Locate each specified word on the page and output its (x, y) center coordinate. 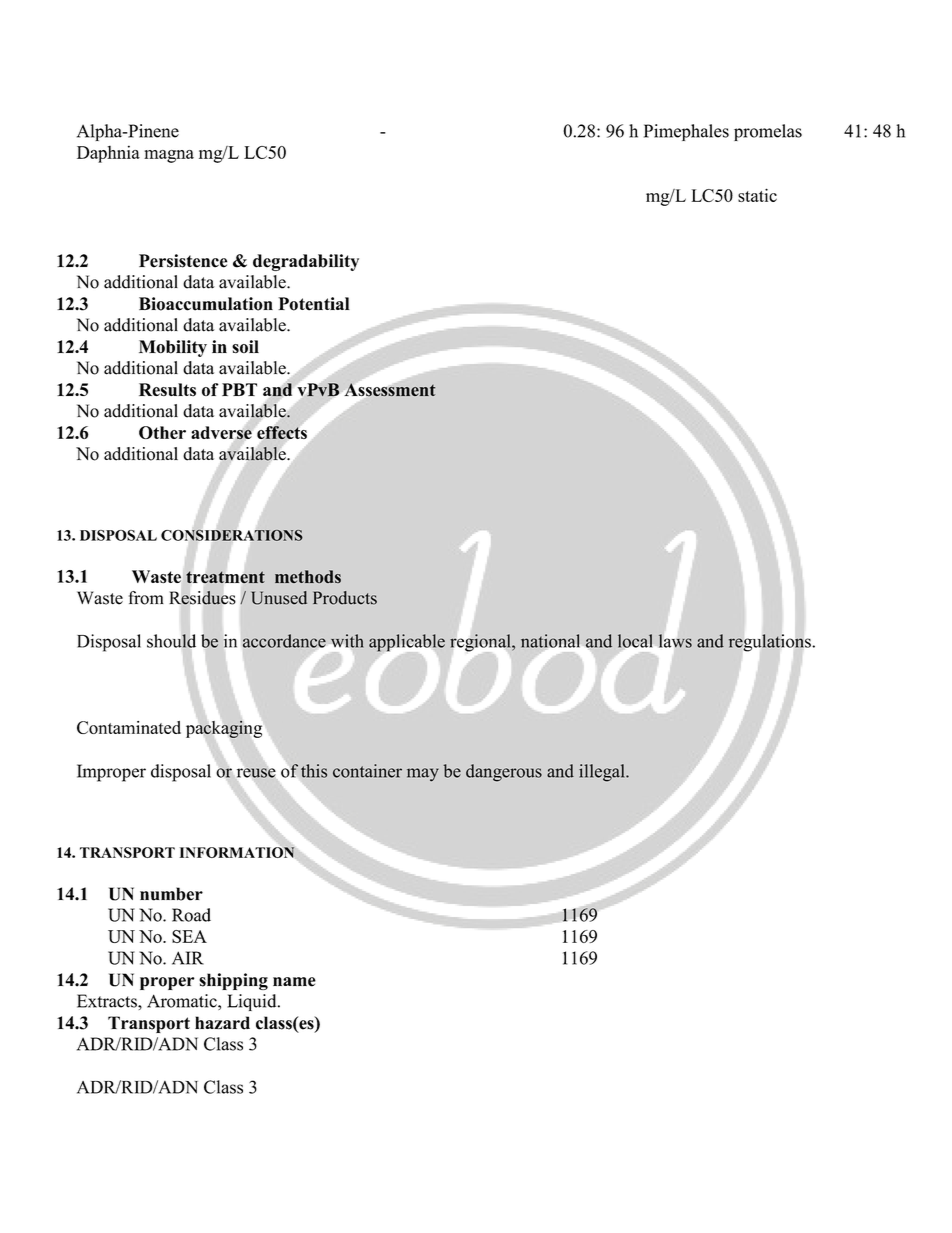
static (757, 195)
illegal (603, 773)
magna (169, 156)
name (294, 982)
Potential (314, 304)
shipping (233, 981)
